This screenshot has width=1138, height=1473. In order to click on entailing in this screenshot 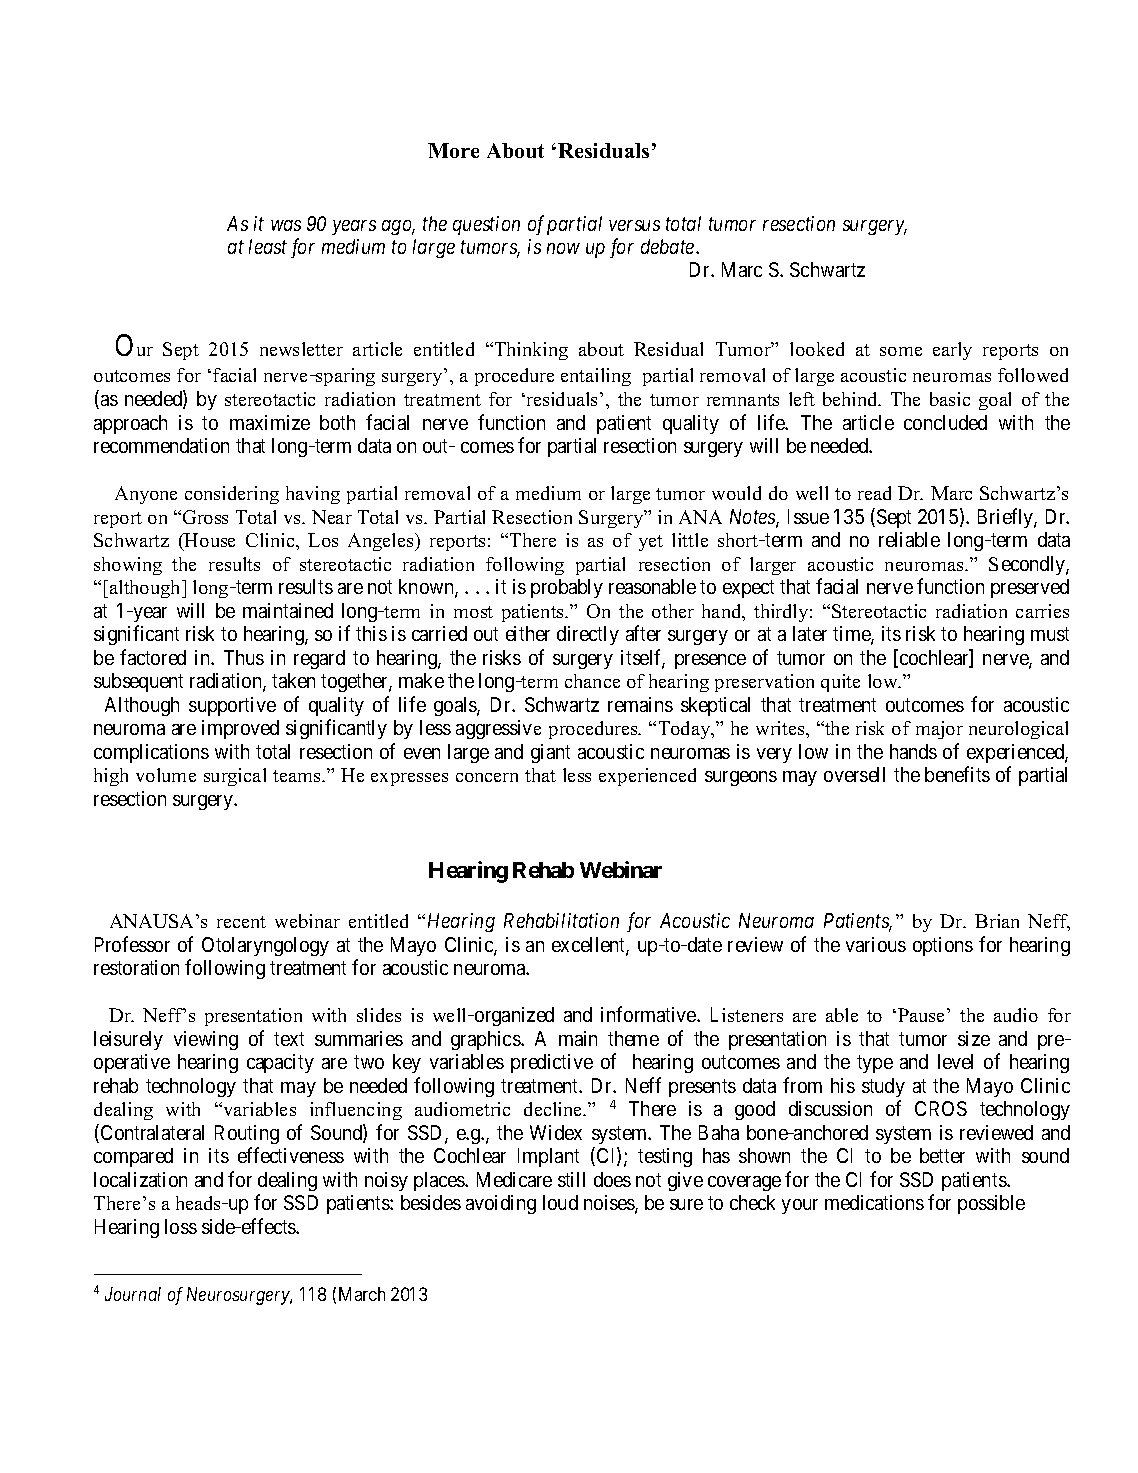, I will do `click(596, 377)`.
